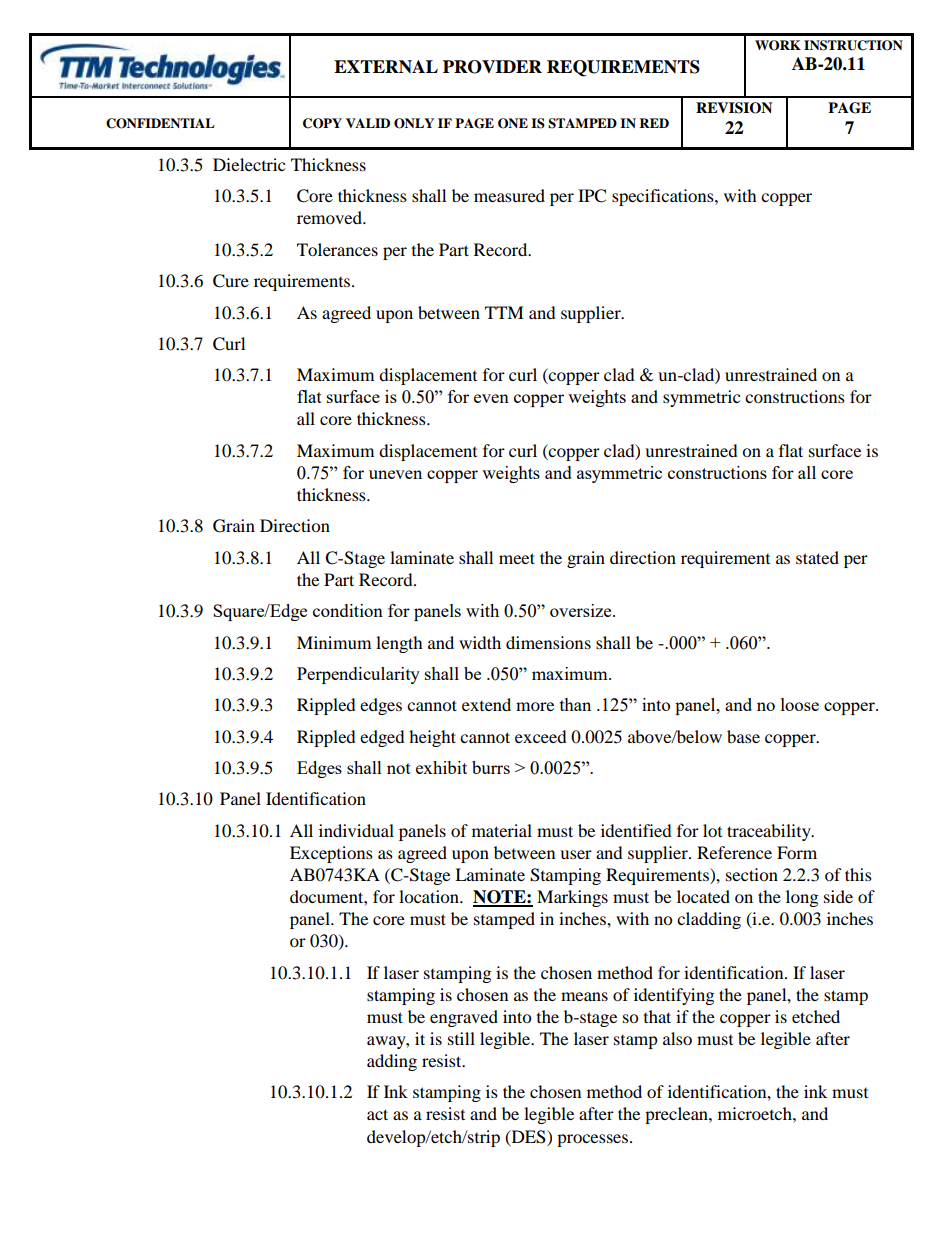  Describe the element at coordinates (502, 830) in the page. I see `material` at that location.
